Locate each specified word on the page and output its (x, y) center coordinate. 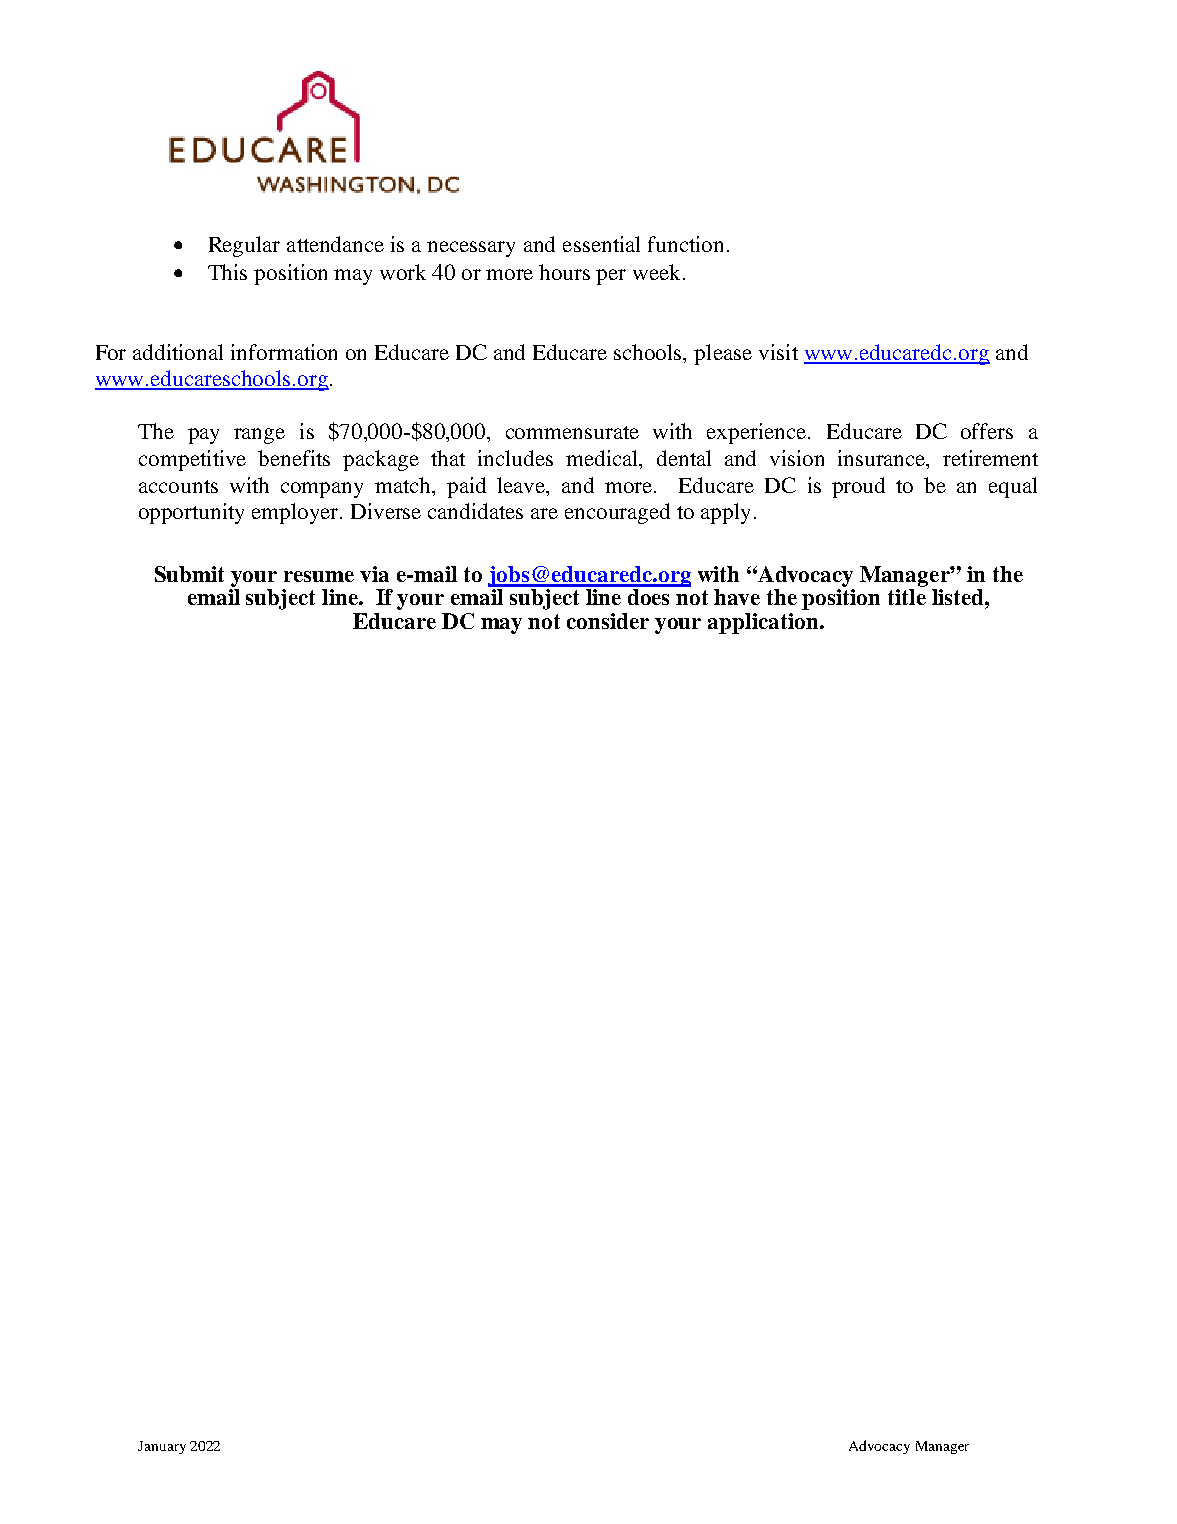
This (227, 272)
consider (608, 621)
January (162, 1447)
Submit (189, 574)
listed (959, 597)
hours (564, 272)
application (764, 623)
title (907, 597)
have (737, 597)
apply (725, 513)
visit (778, 352)
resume (319, 576)
